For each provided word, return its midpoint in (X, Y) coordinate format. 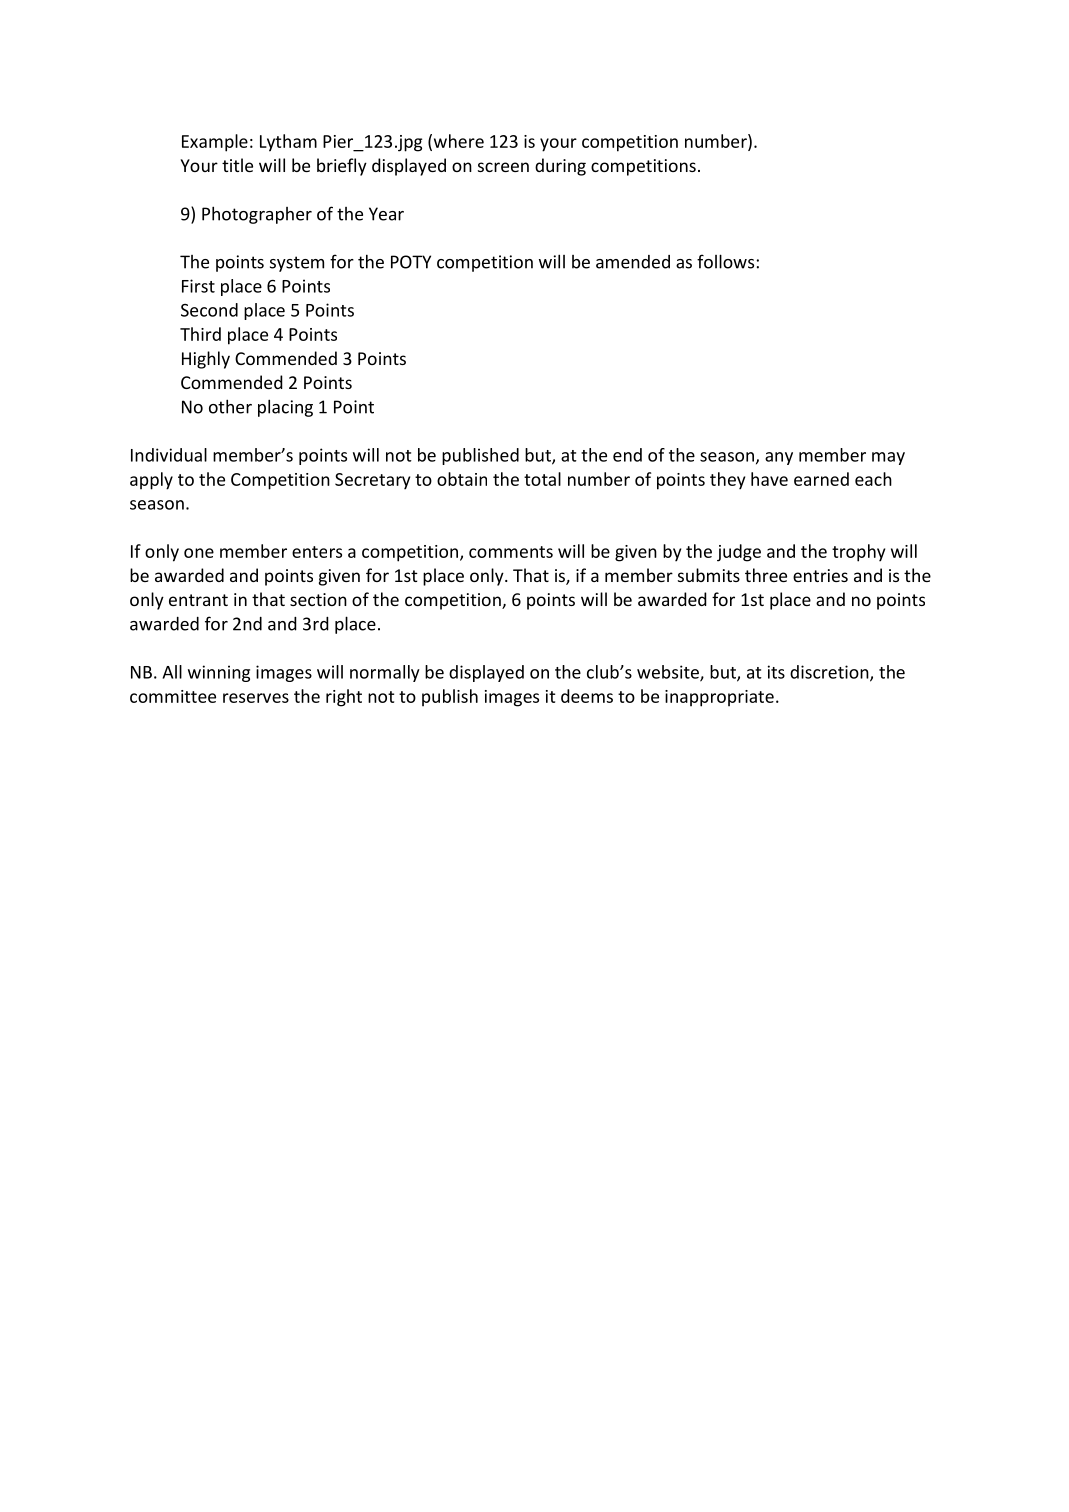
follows (725, 261)
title (237, 165)
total (542, 479)
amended (633, 262)
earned (821, 479)
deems (587, 696)
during (560, 167)
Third (200, 334)
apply (151, 481)
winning (219, 673)
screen (503, 167)
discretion (830, 673)
